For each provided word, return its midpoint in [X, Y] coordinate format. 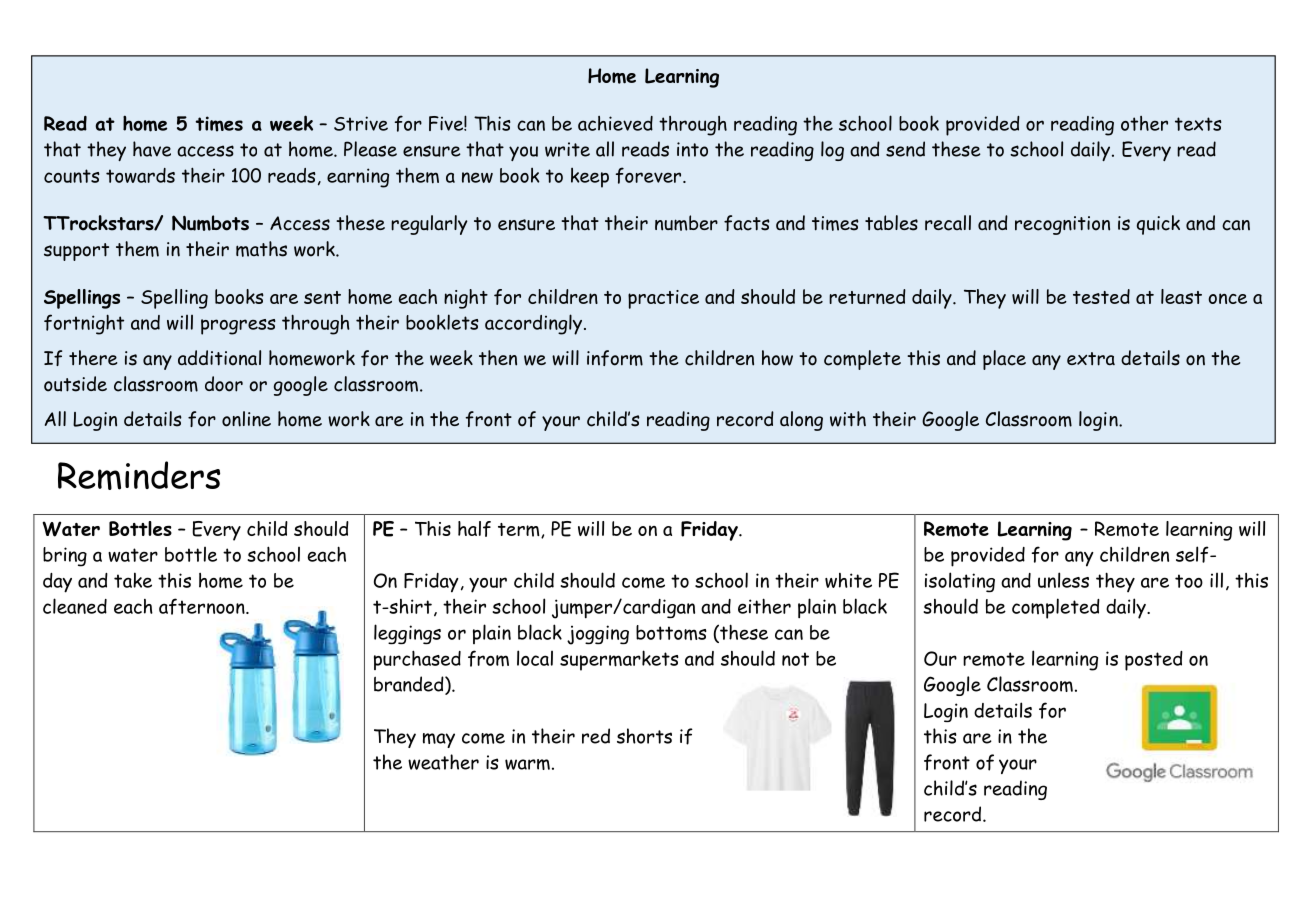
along [801, 421]
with [848, 419]
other [1144, 123]
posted [1154, 661]
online [246, 419]
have [152, 149]
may [439, 740]
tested [1101, 296]
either [764, 606]
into [692, 149]
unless [1063, 580]
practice [663, 299]
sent [322, 297]
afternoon [203, 606]
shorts [644, 736]
